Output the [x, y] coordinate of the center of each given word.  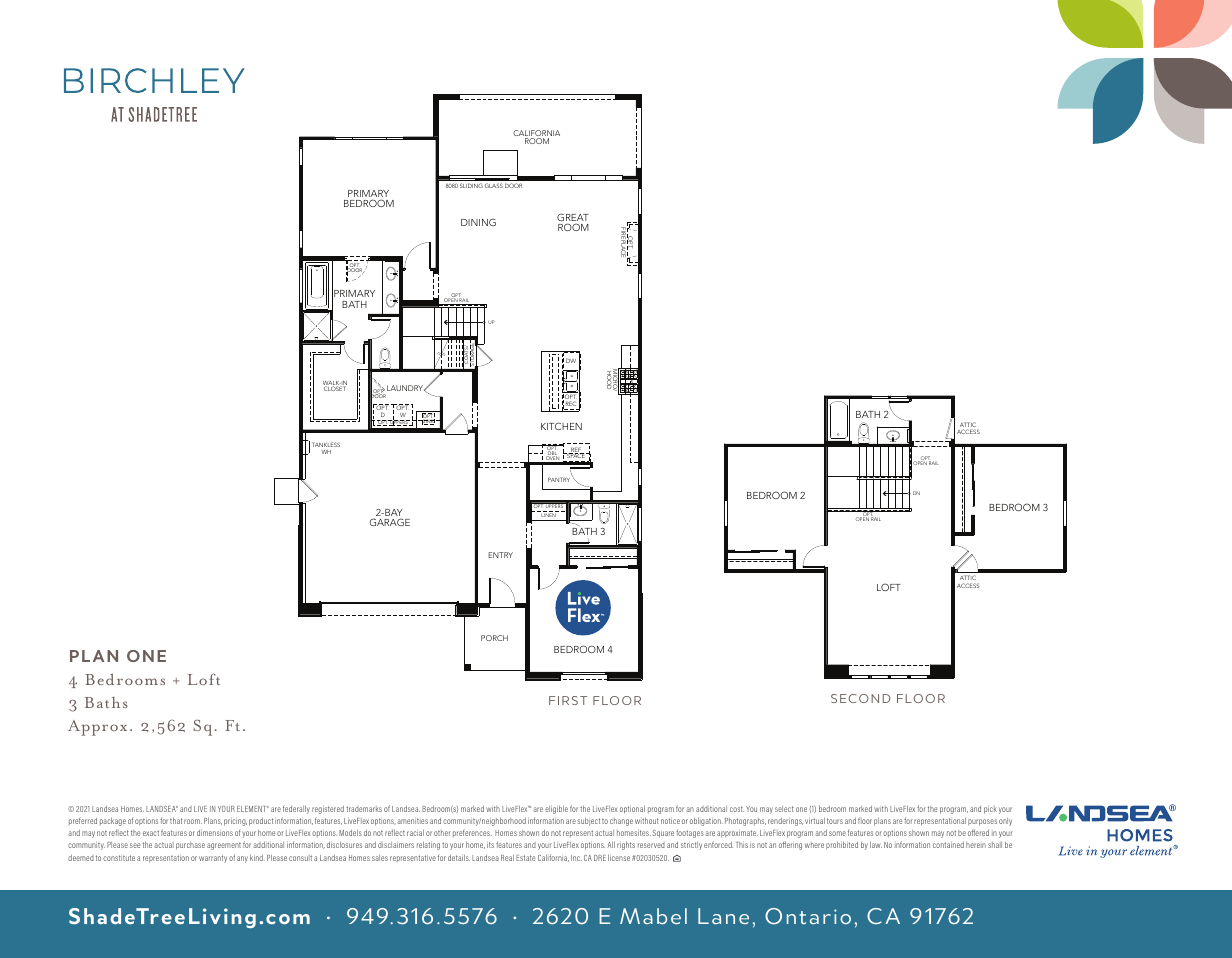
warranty [213, 859]
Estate [525, 858]
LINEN [548, 514]
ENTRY [500, 555]
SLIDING [471, 185]
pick [990, 810]
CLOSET [335, 388]
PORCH [494, 638]
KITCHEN [561, 426]
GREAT [573, 218]
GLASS [494, 185]
